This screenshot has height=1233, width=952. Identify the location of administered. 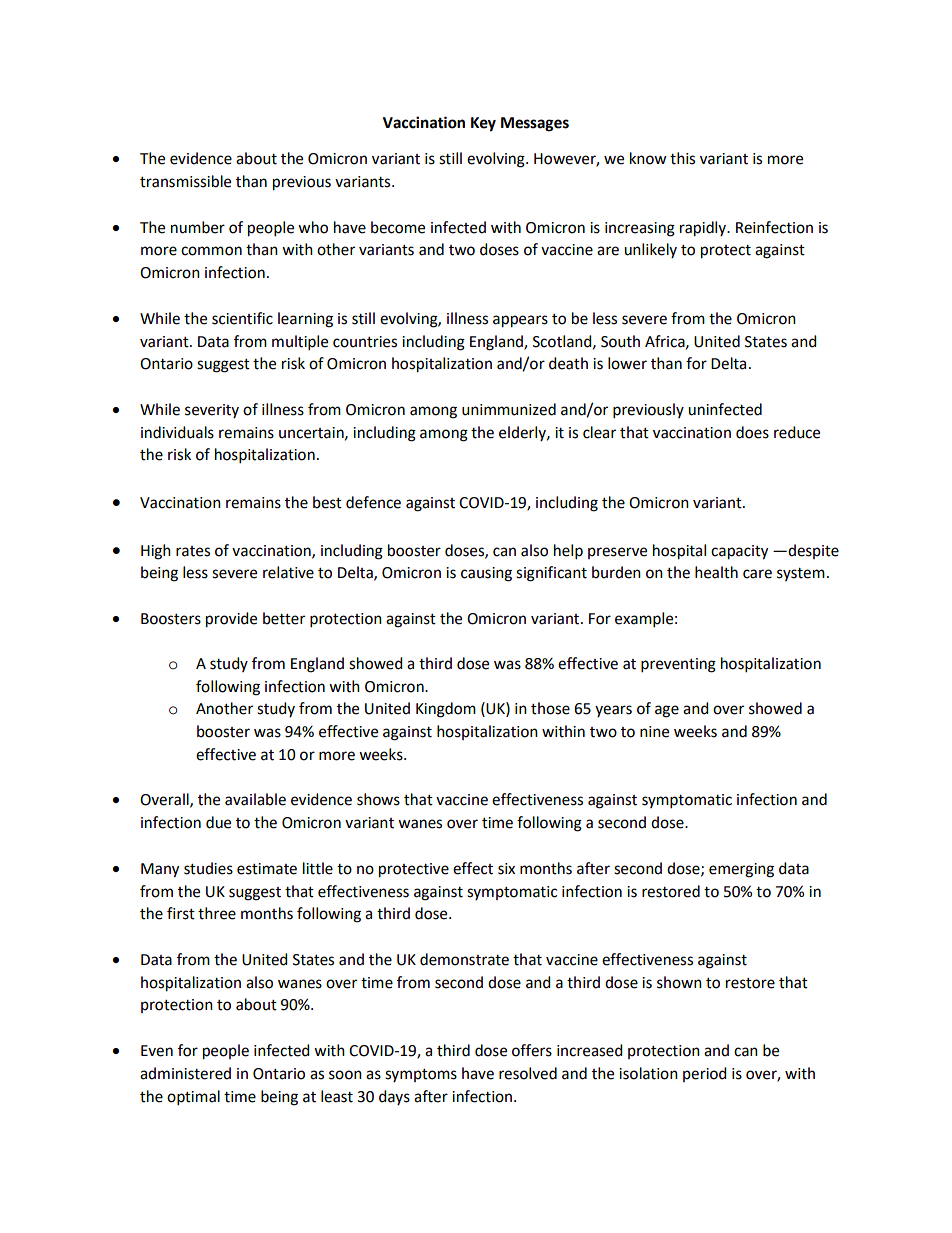
(185, 1073).
